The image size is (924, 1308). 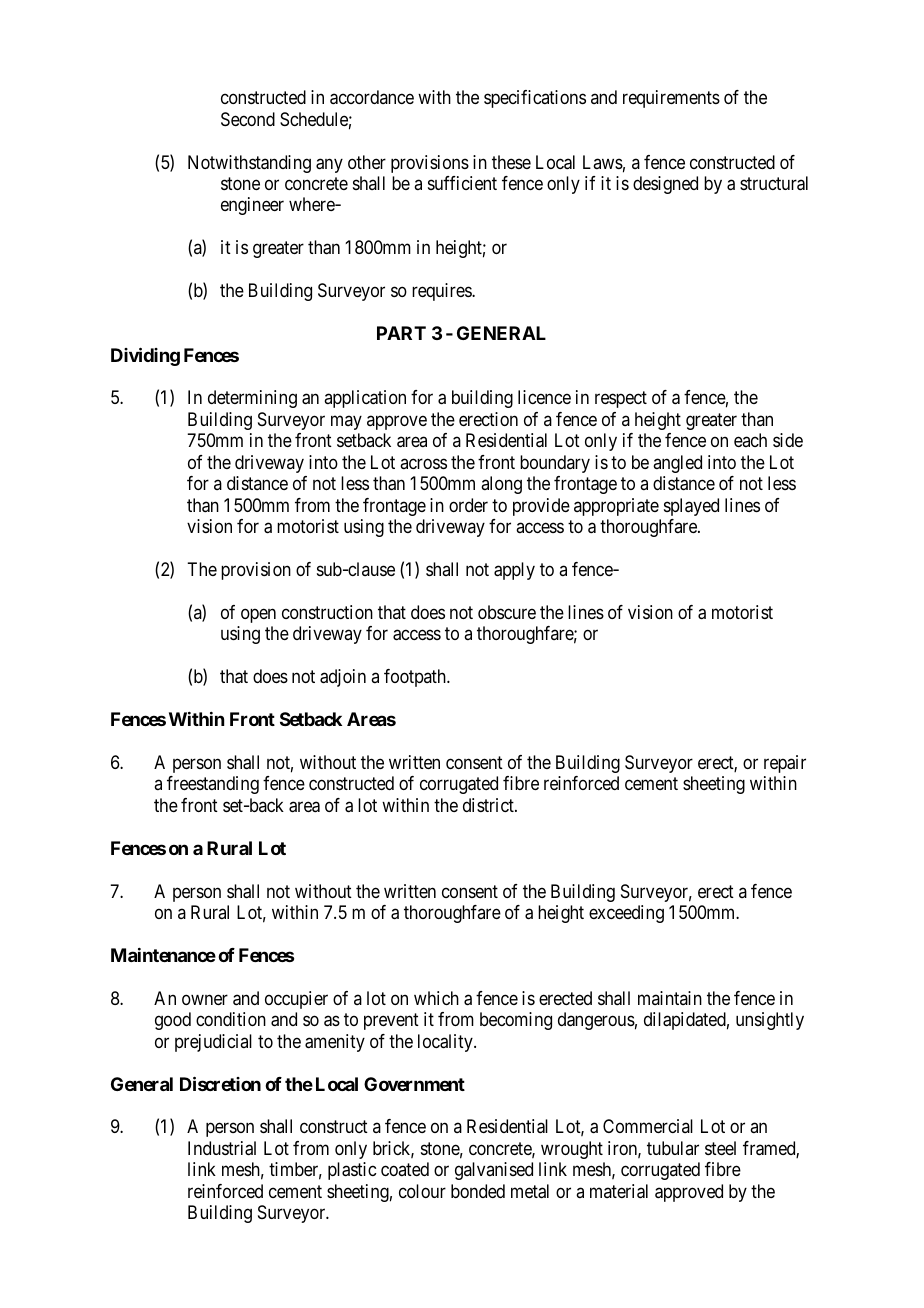 What do you see at coordinates (222, 1148) in the screenshot?
I see `Industrial` at bounding box center [222, 1148].
